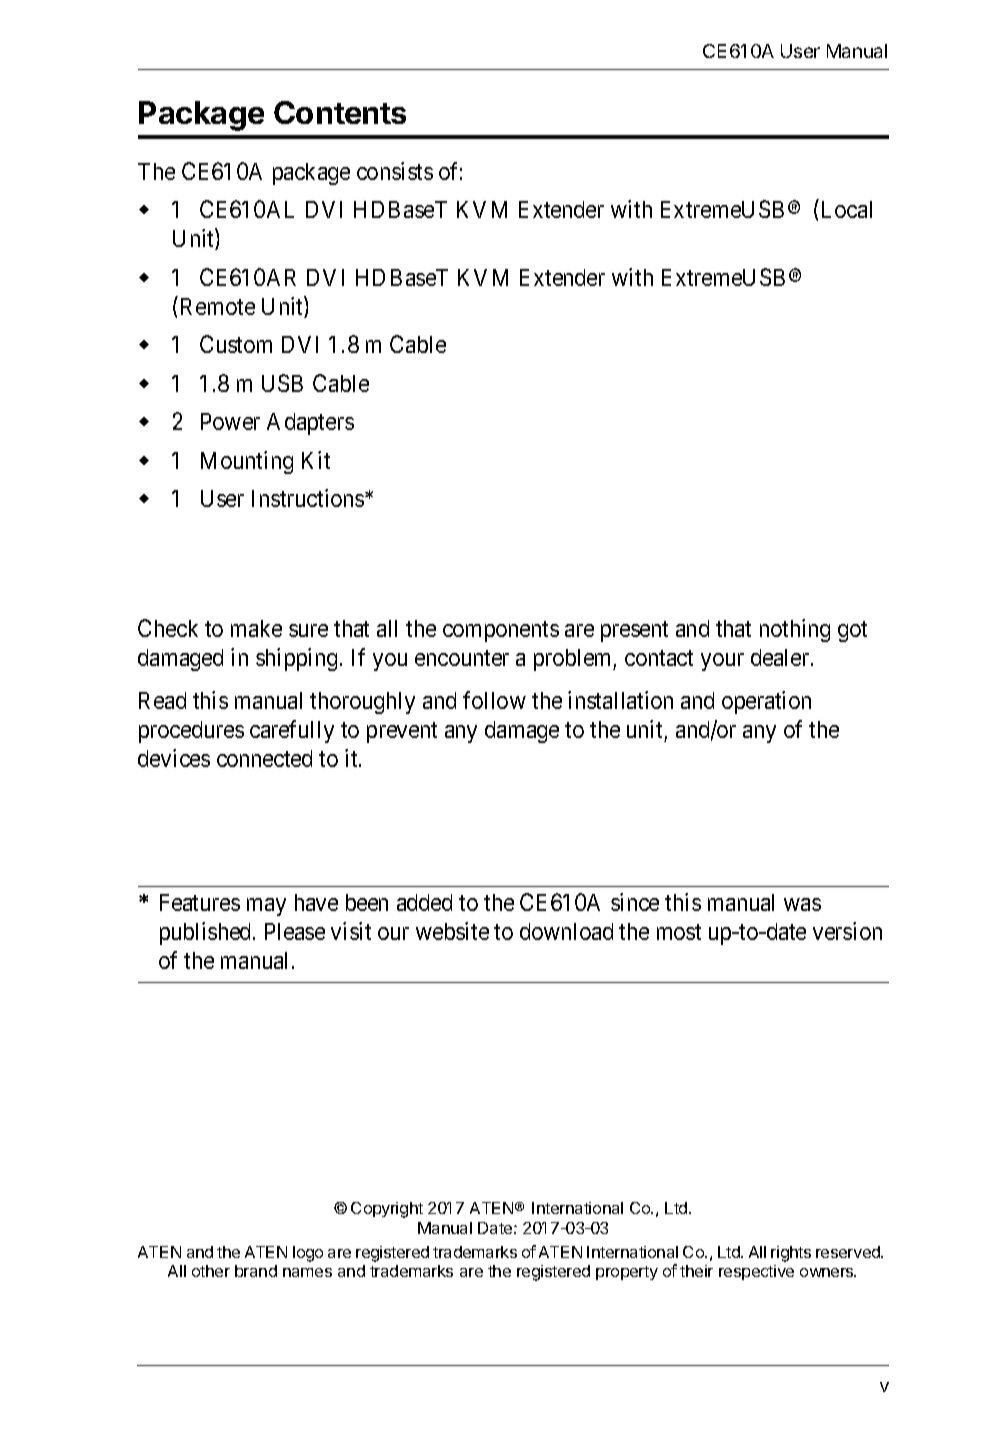 The width and height of the screenshot is (990, 1435). I want to click on may, so click(266, 907).
